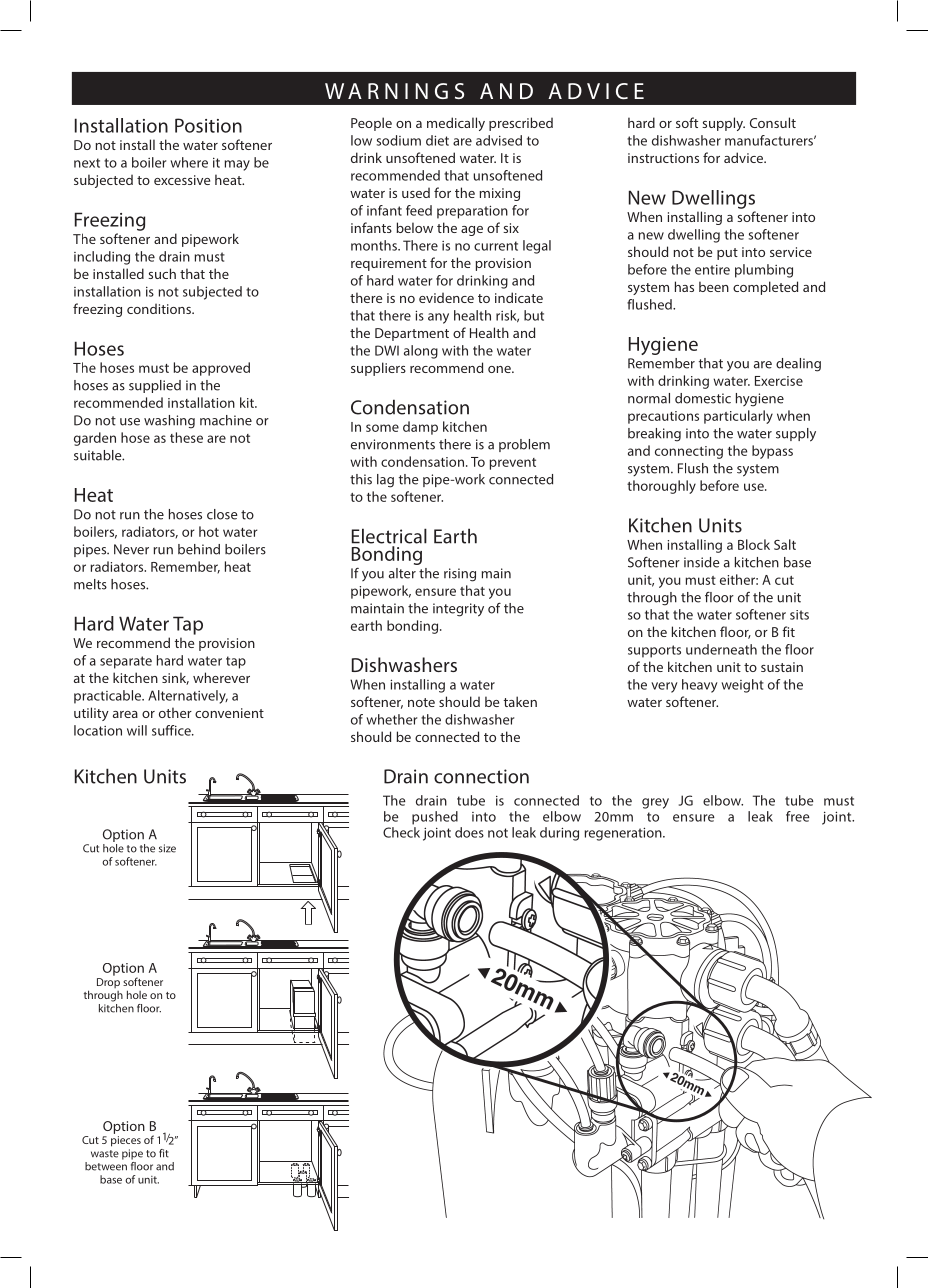 The height and width of the screenshot is (1288, 928). Describe the element at coordinates (126, 1141) in the screenshot. I see `pieces` at that location.
